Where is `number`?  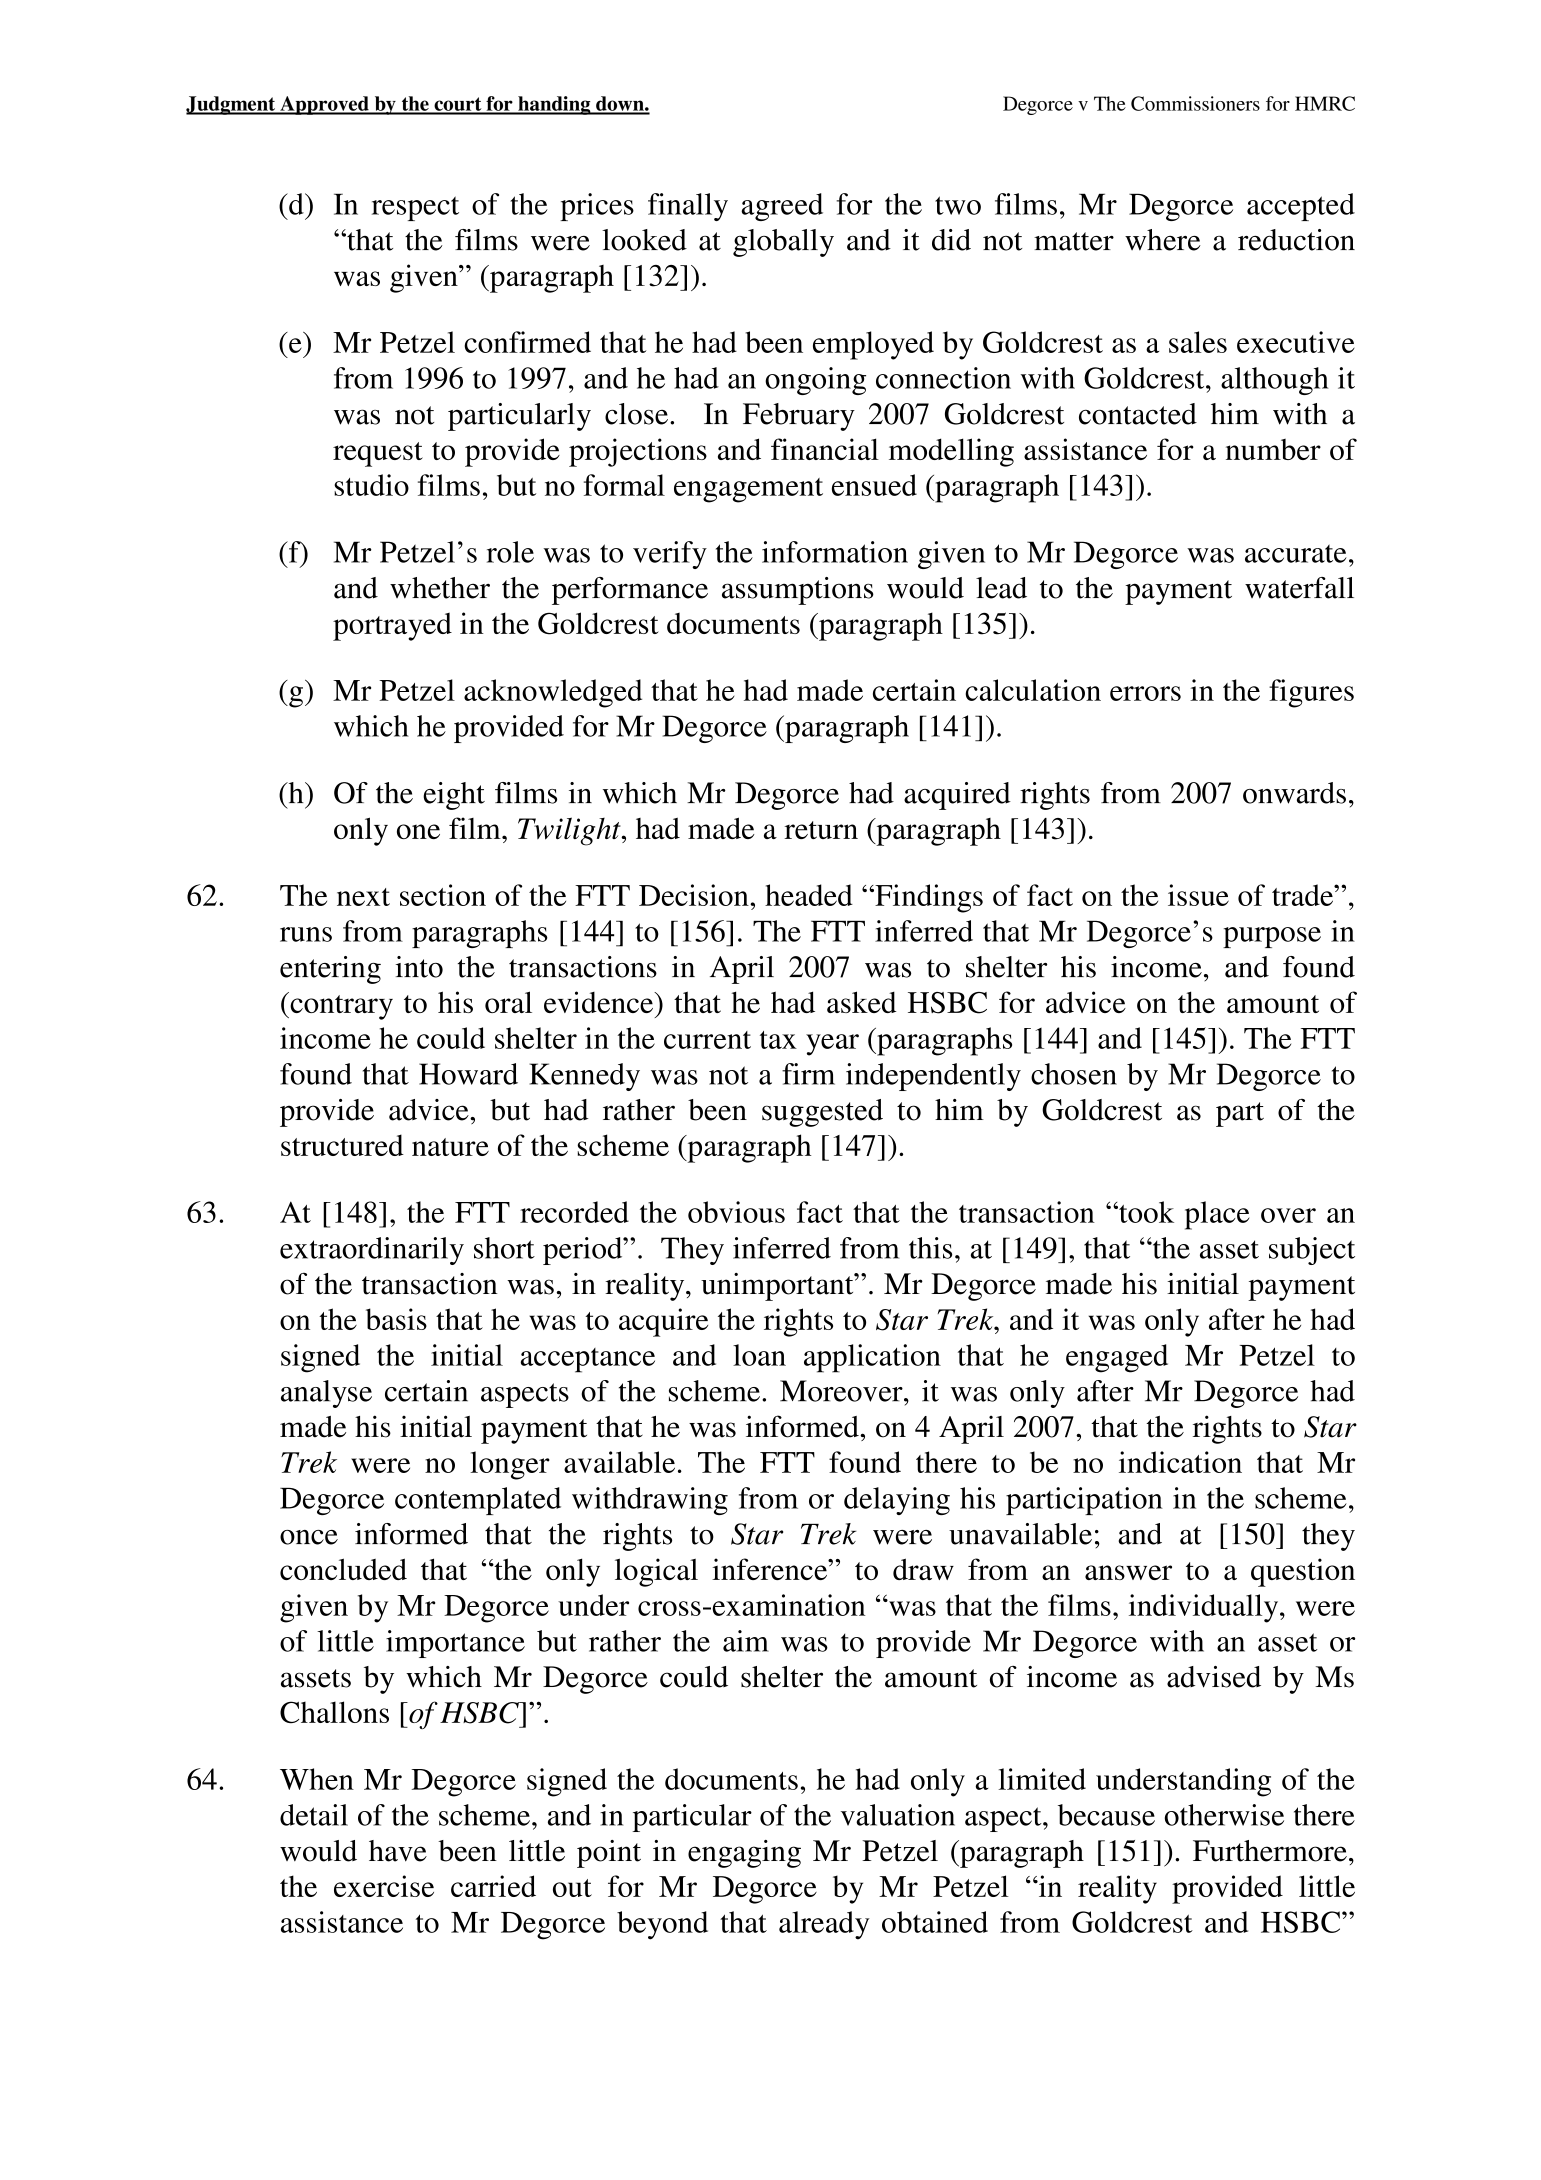
number is located at coordinates (1273, 449).
